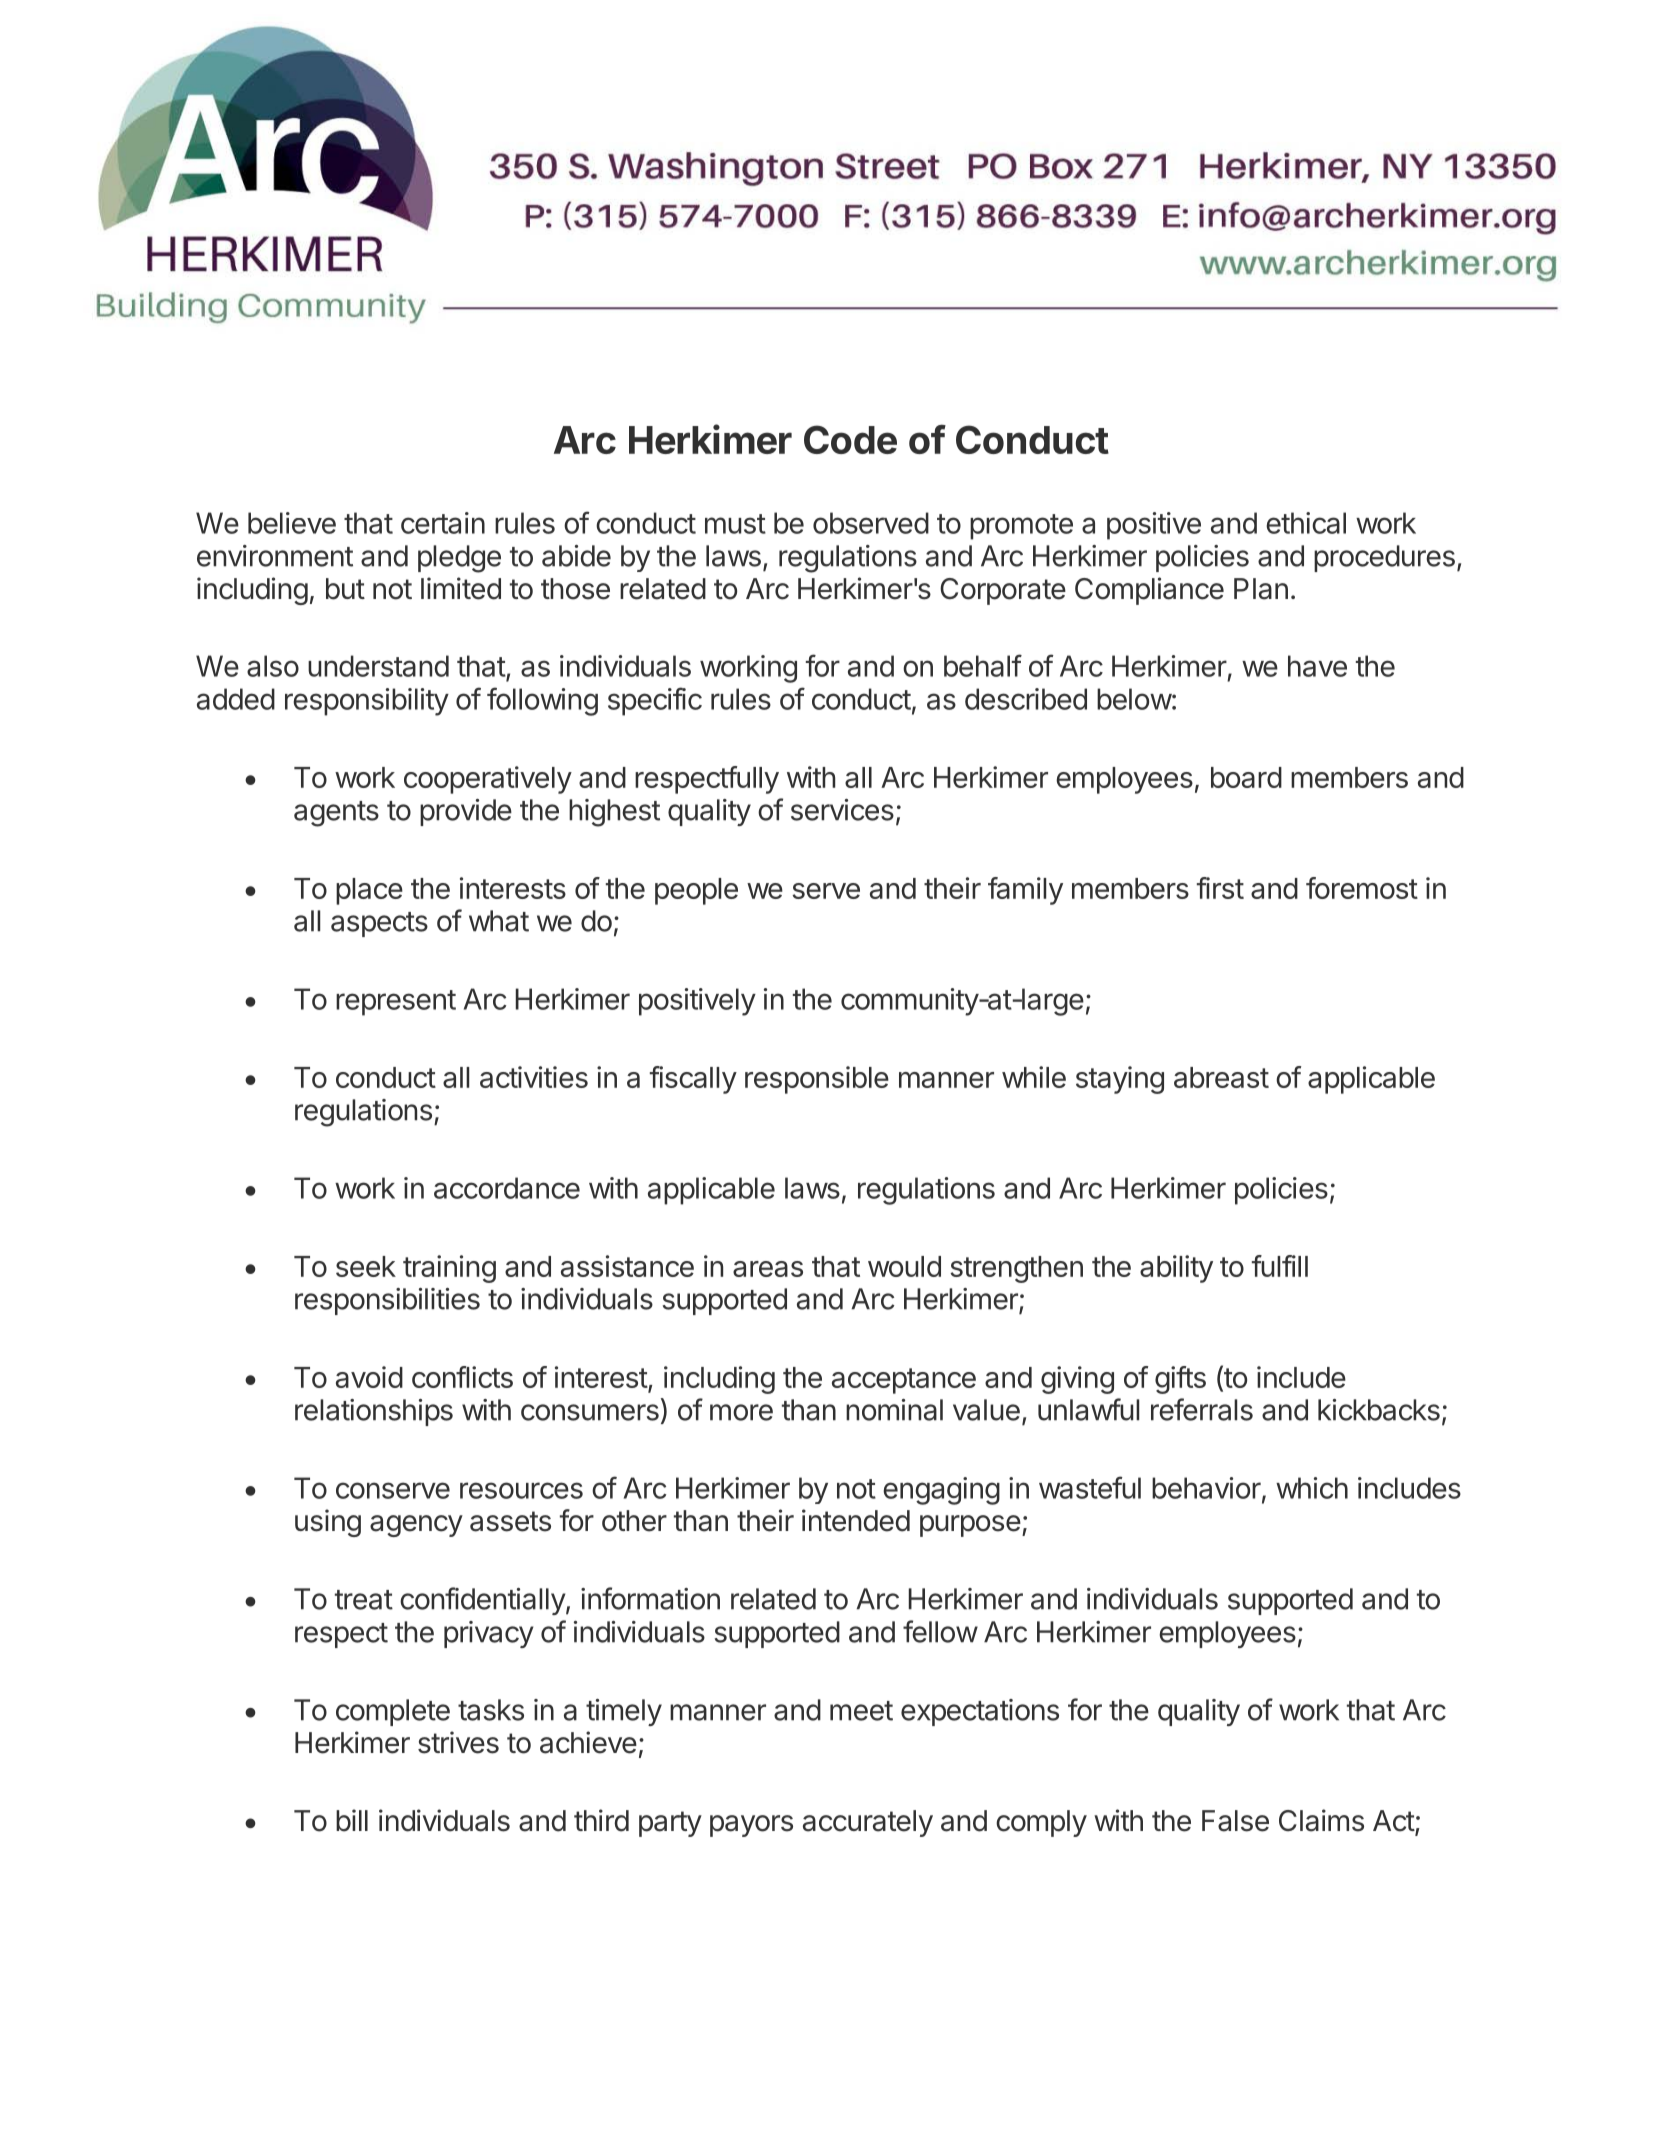 The width and height of the image is (1661, 2150). Describe the element at coordinates (696, 891) in the image. I see `people` at that location.
